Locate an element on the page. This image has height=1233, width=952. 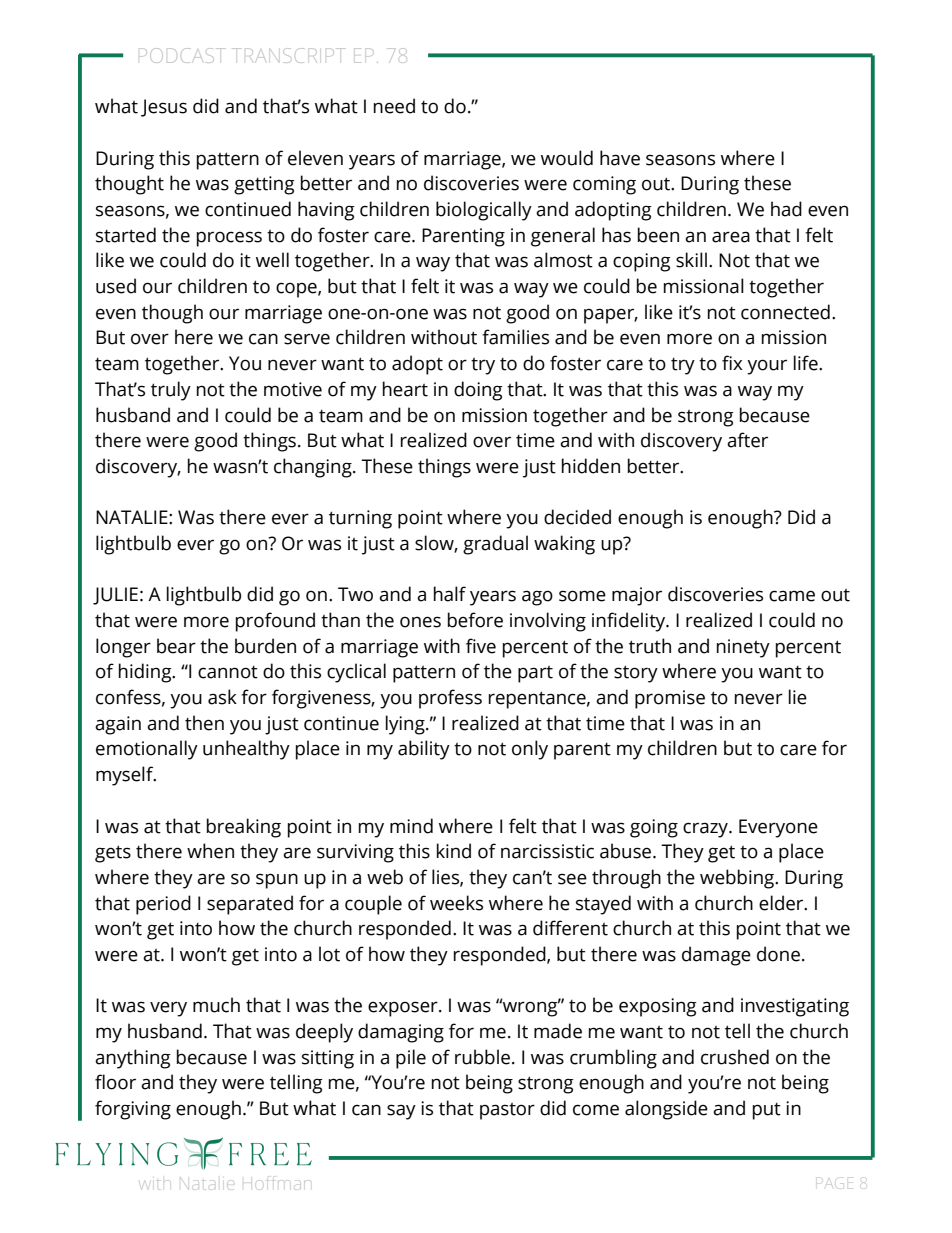
crushed is located at coordinates (735, 1057).
